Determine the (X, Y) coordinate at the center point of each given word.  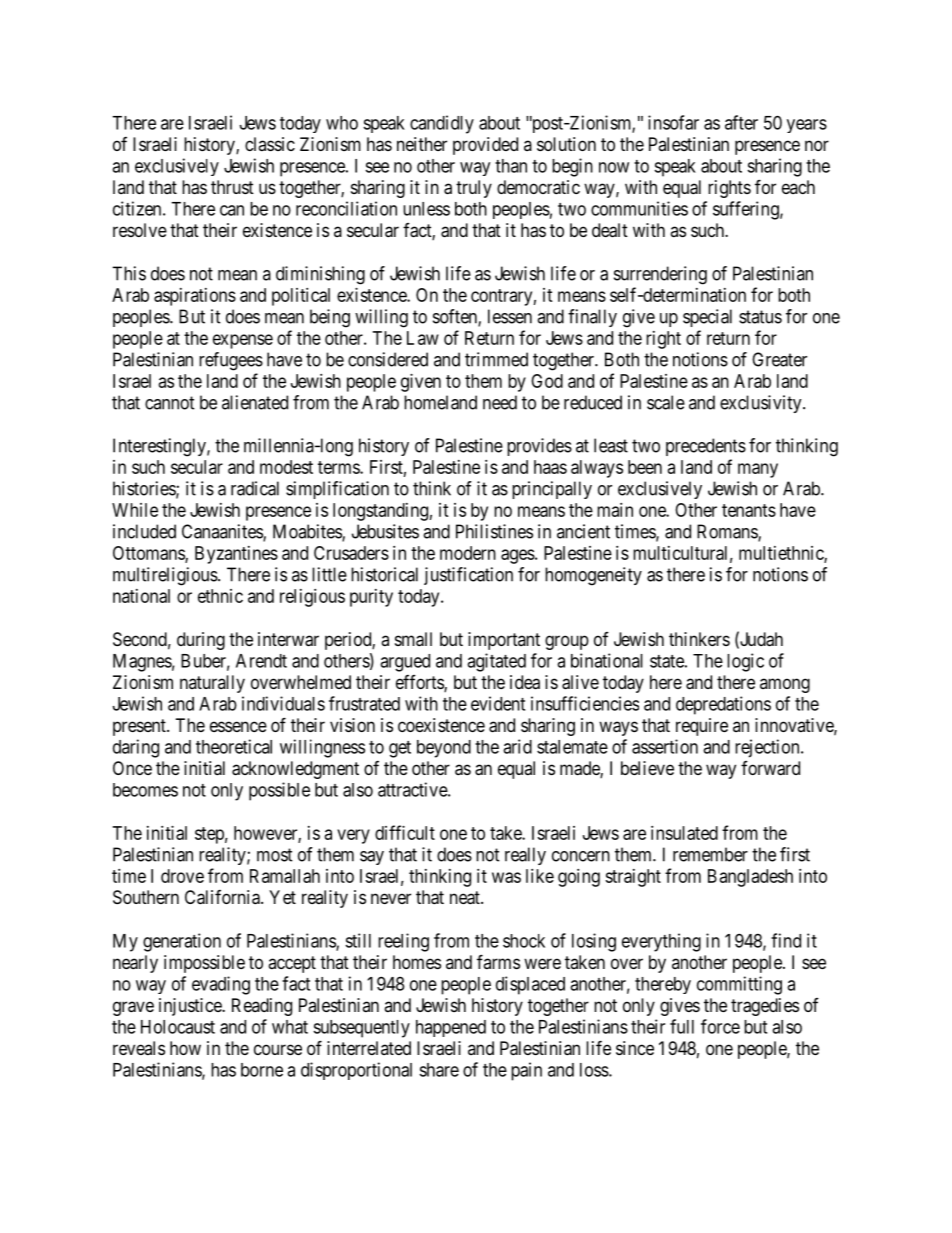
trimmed (496, 359)
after (741, 122)
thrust (232, 187)
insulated (684, 833)
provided (485, 146)
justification (468, 576)
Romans (728, 532)
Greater (779, 359)
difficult (405, 832)
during (201, 641)
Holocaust (178, 1027)
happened (451, 1028)
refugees (231, 361)
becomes (145, 790)
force (720, 1026)
